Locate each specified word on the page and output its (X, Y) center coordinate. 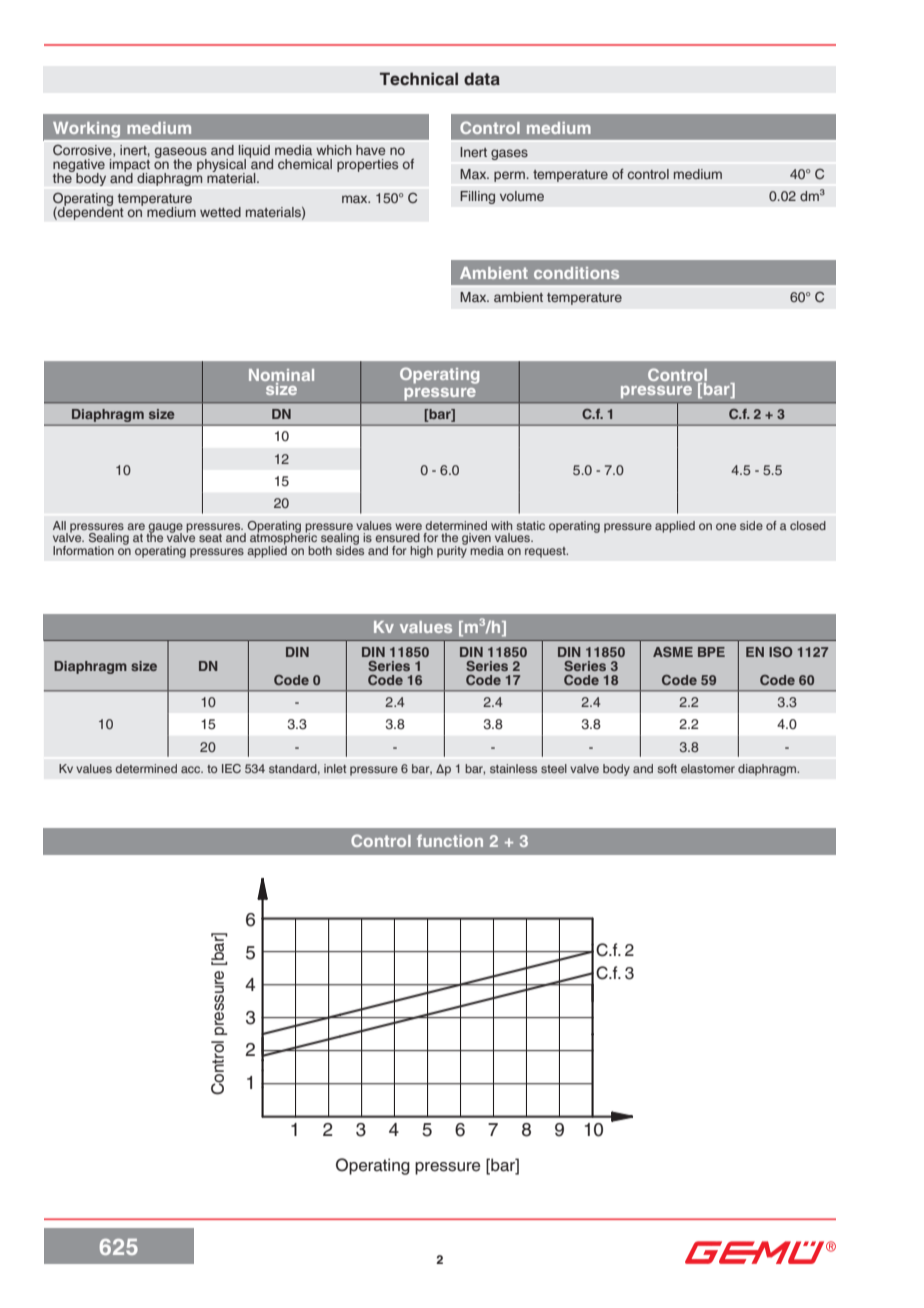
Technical (419, 79)
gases (509, 154)
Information (83, 550)
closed (808, 525)
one (726, 526)
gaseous (181, 154)
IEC (231, 768)
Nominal (281, 376)
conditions (576, 273)
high (421, 552)
